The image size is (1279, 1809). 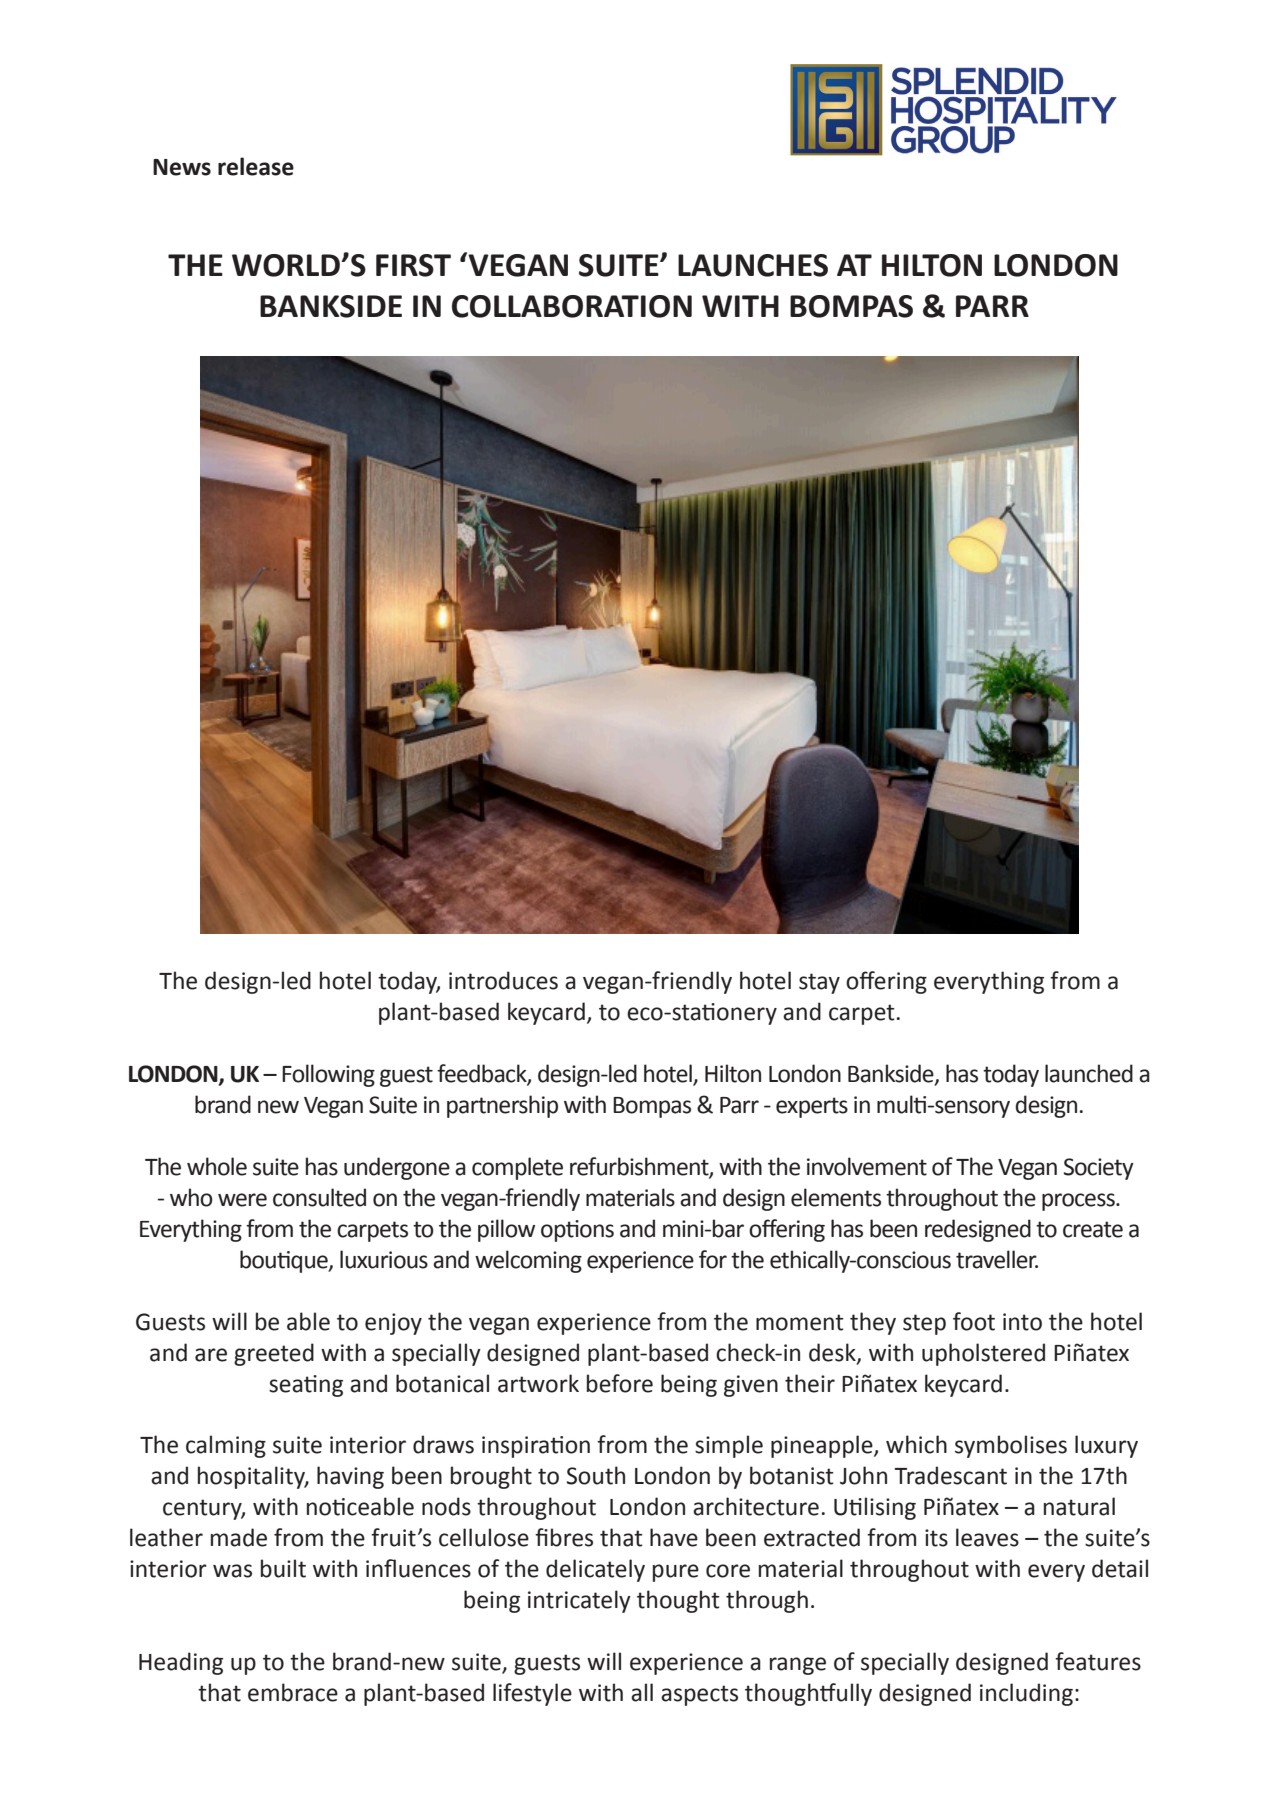 What do you see at coordinates (819, 983) in the image?
I see `stay` at bounding box center [819, 983].
